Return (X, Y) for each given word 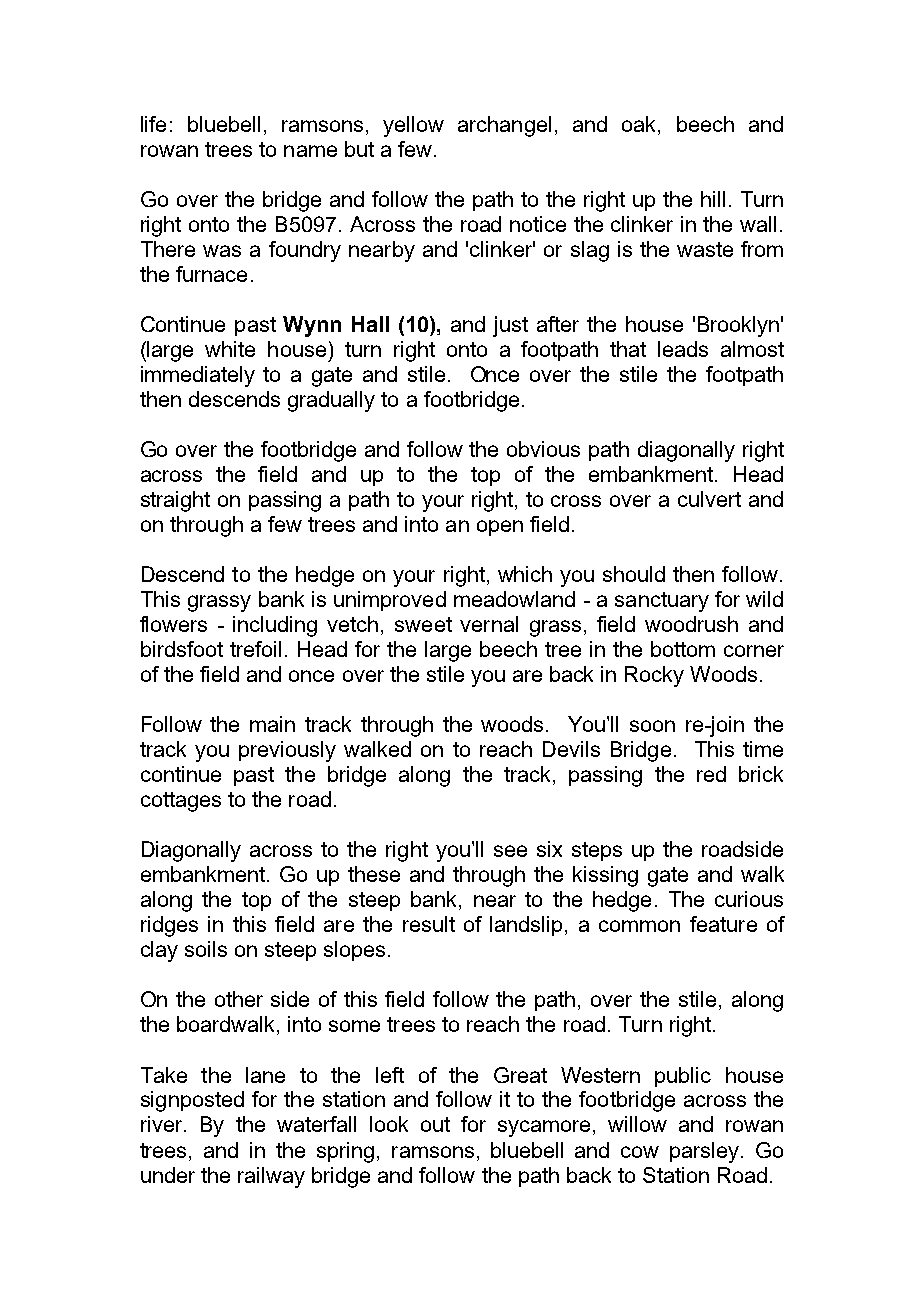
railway (271, 1177)
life (153, 124)
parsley (706, 1152)
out (435, 1124)
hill (713, 199)
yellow (413, 126)
